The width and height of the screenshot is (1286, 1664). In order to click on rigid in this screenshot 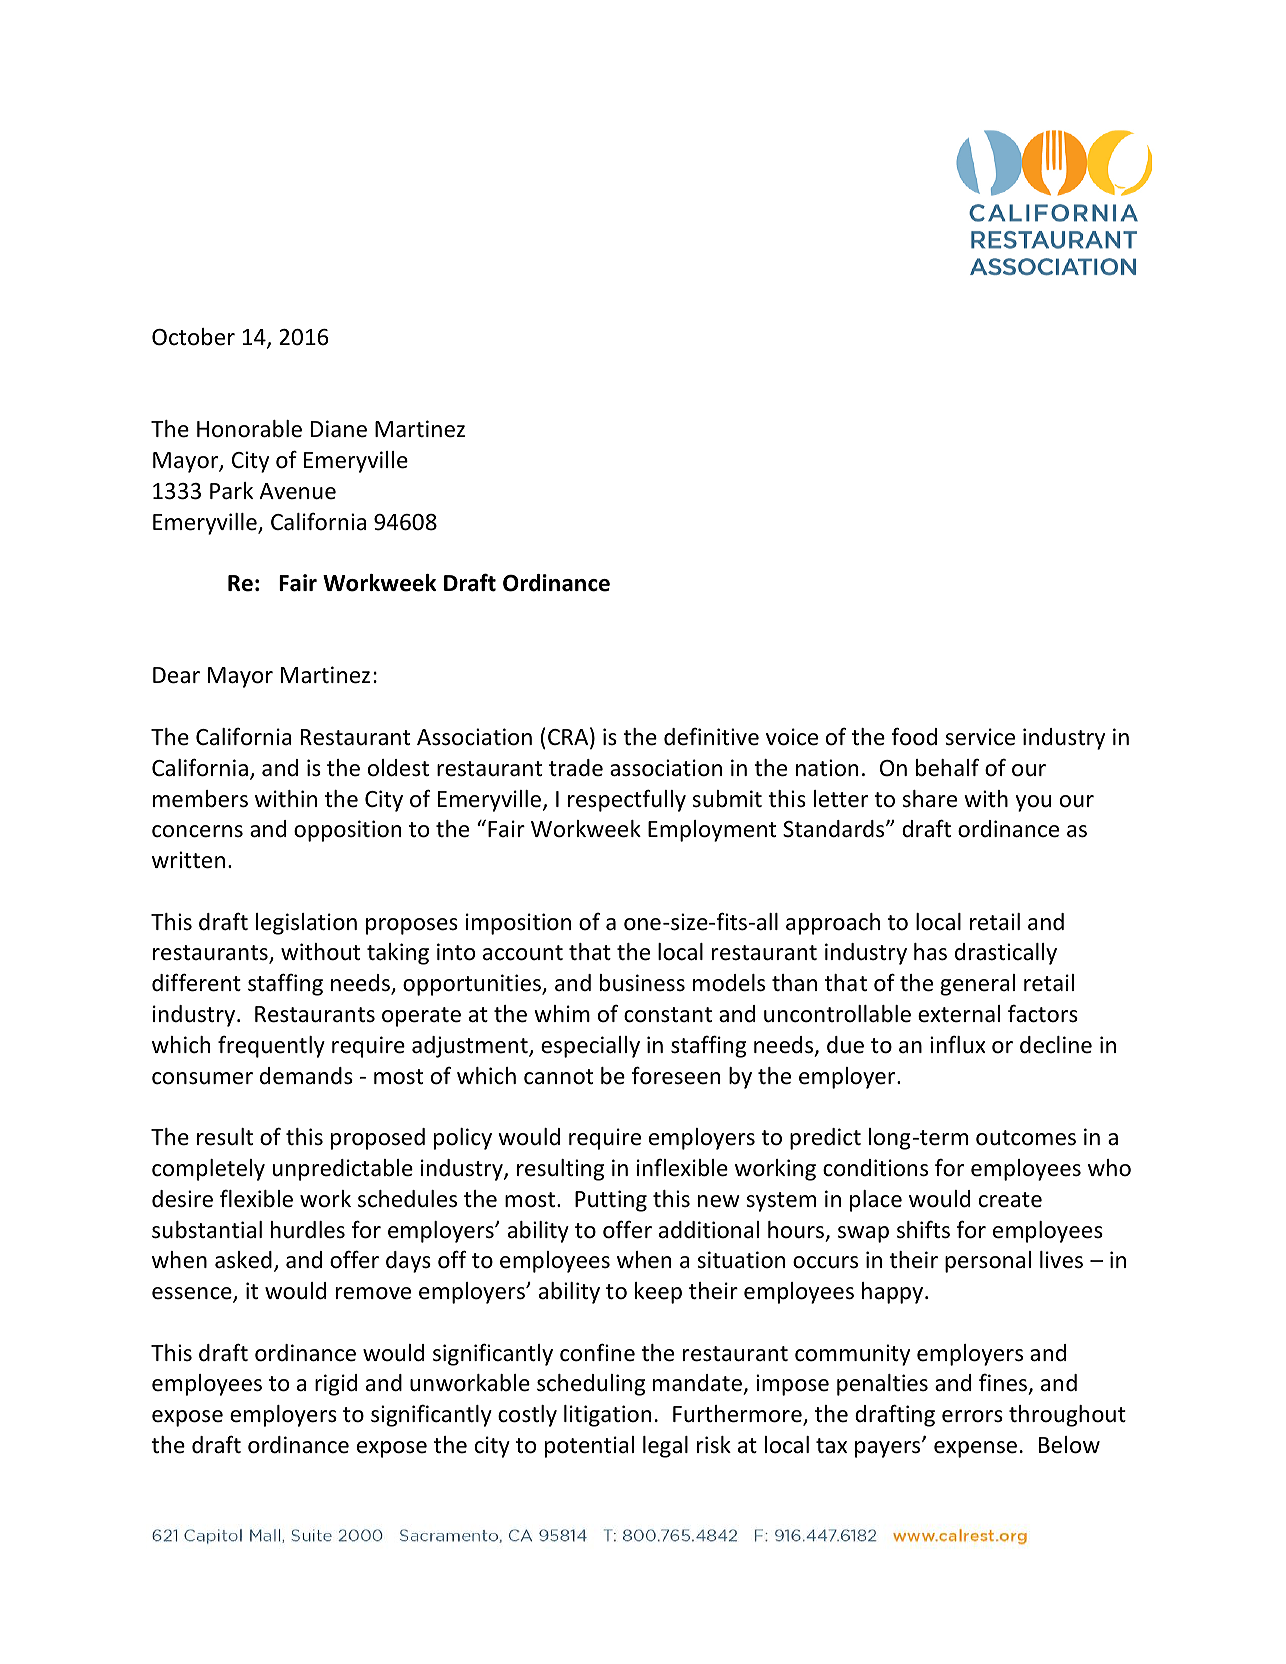, I will do `click(336, 1385)`.
